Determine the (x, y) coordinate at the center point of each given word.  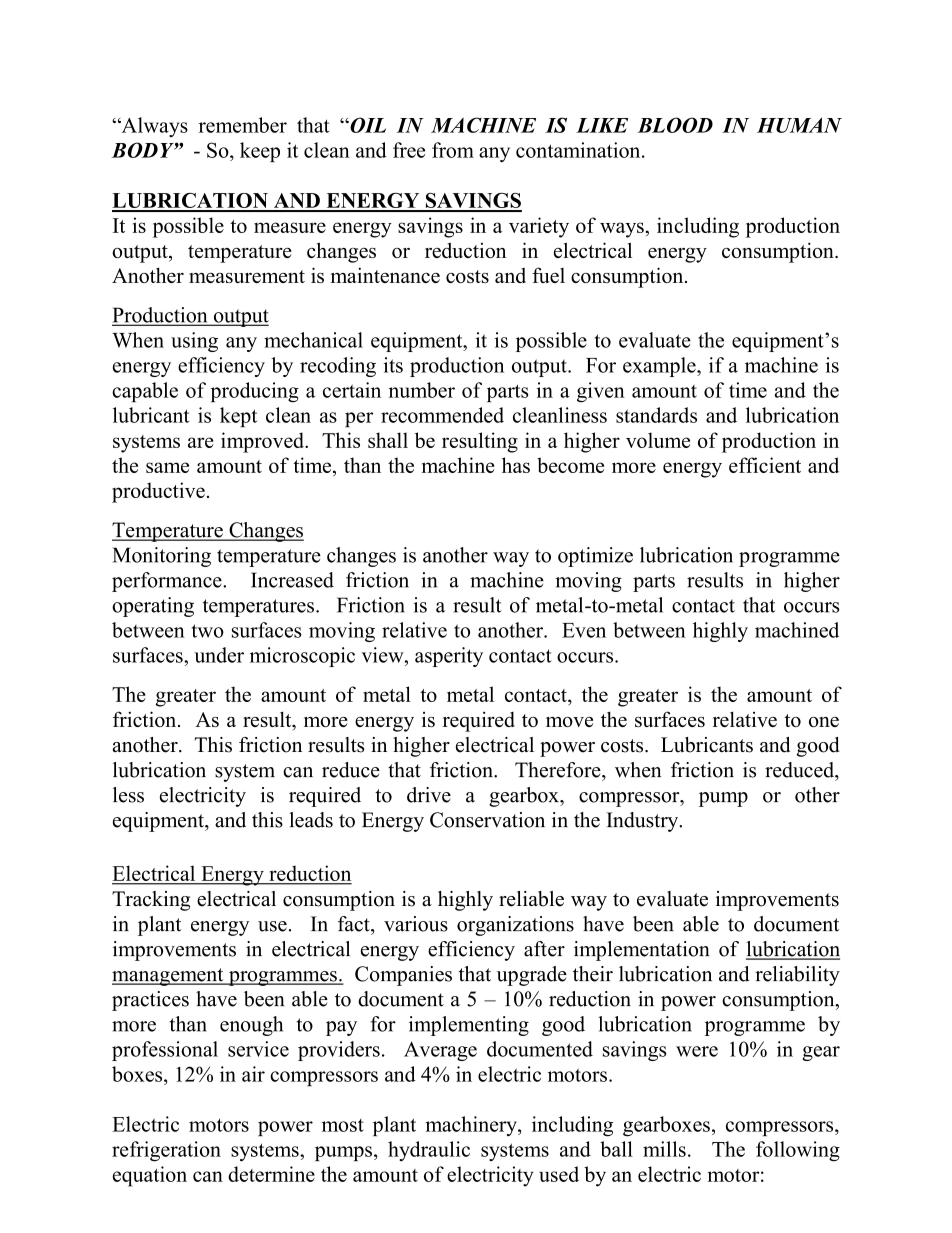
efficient (765, 465)
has (516, 465)
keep (260, 152)
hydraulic (429, 1151)
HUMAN (799, 125)
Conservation (487, 820)
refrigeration (166, 1151)
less (128, 795)
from (453, 150)
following (798, 1151)
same (167, 467)
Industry (643, 822)
